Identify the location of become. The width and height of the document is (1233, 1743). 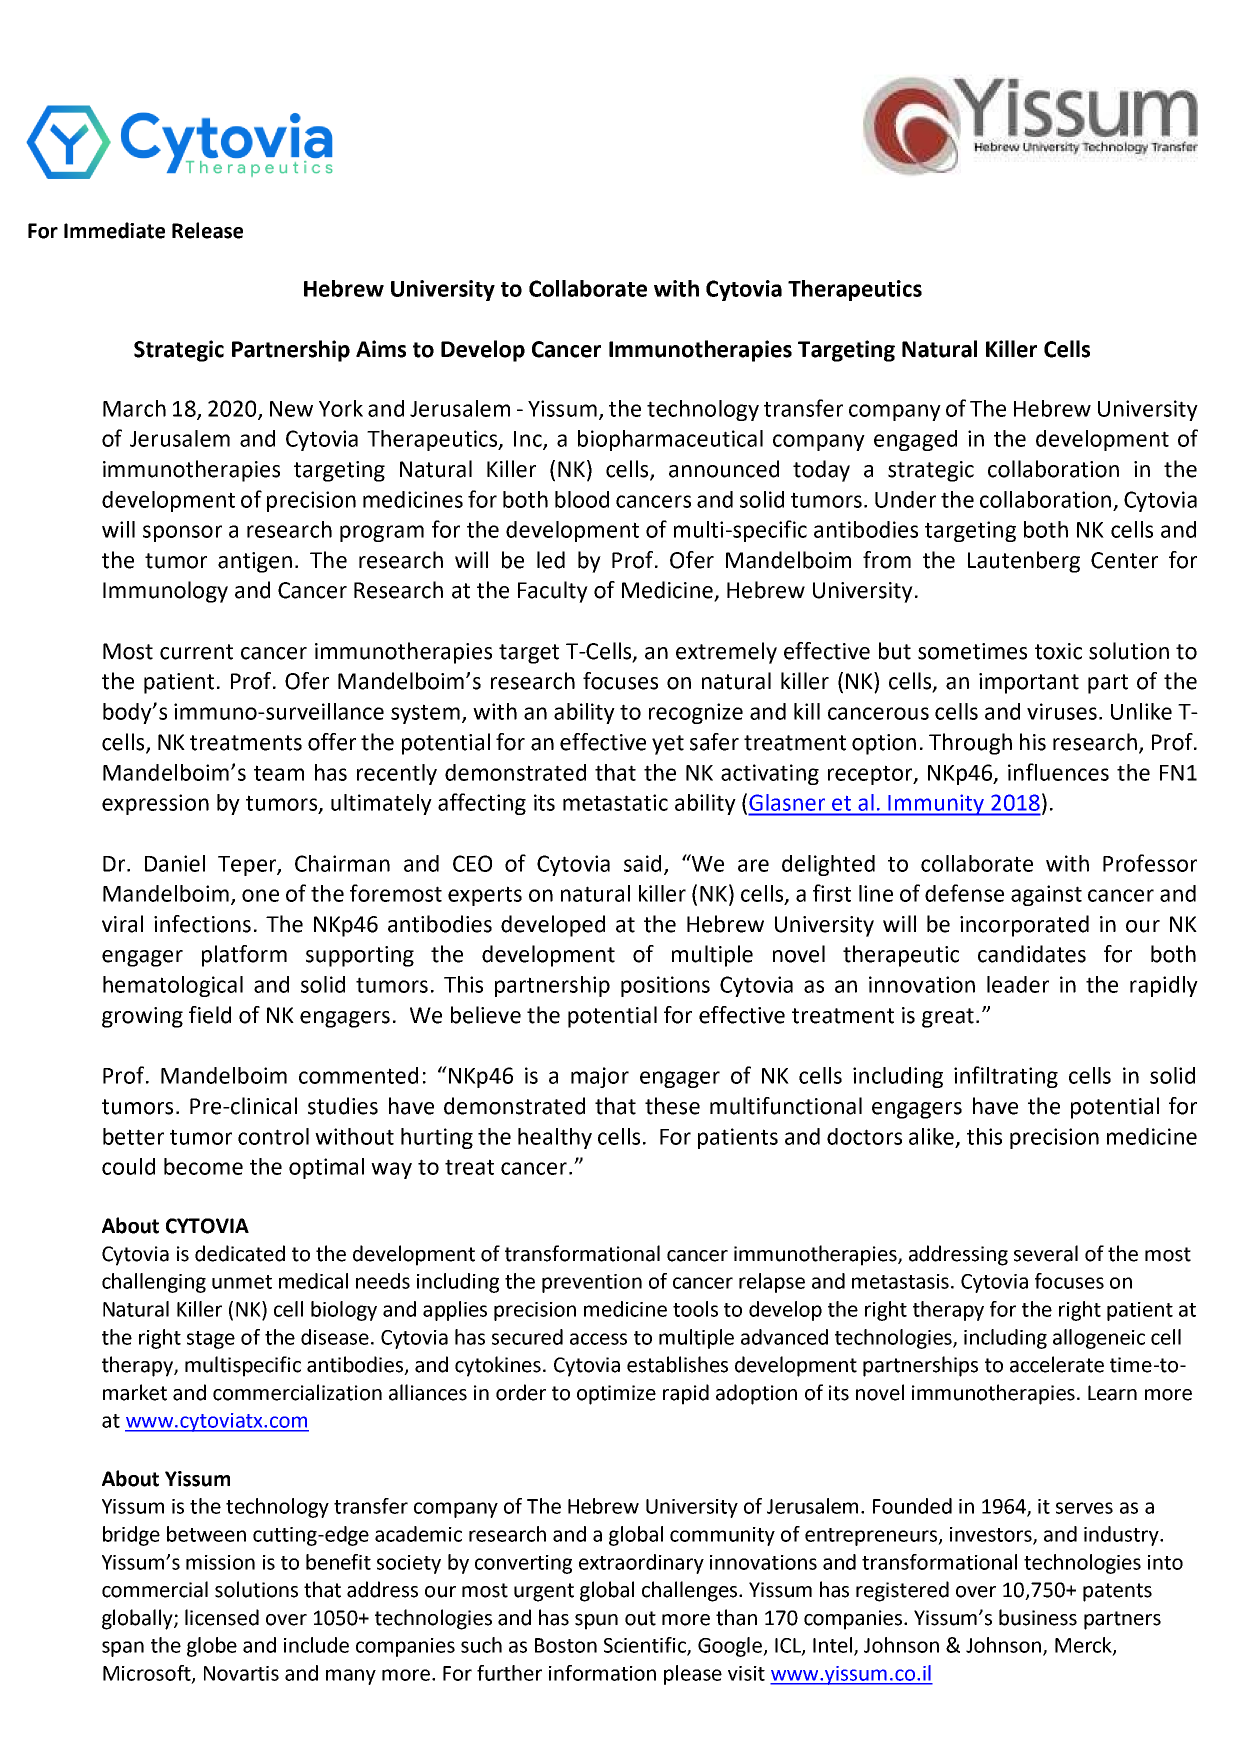
(203, 1166).
